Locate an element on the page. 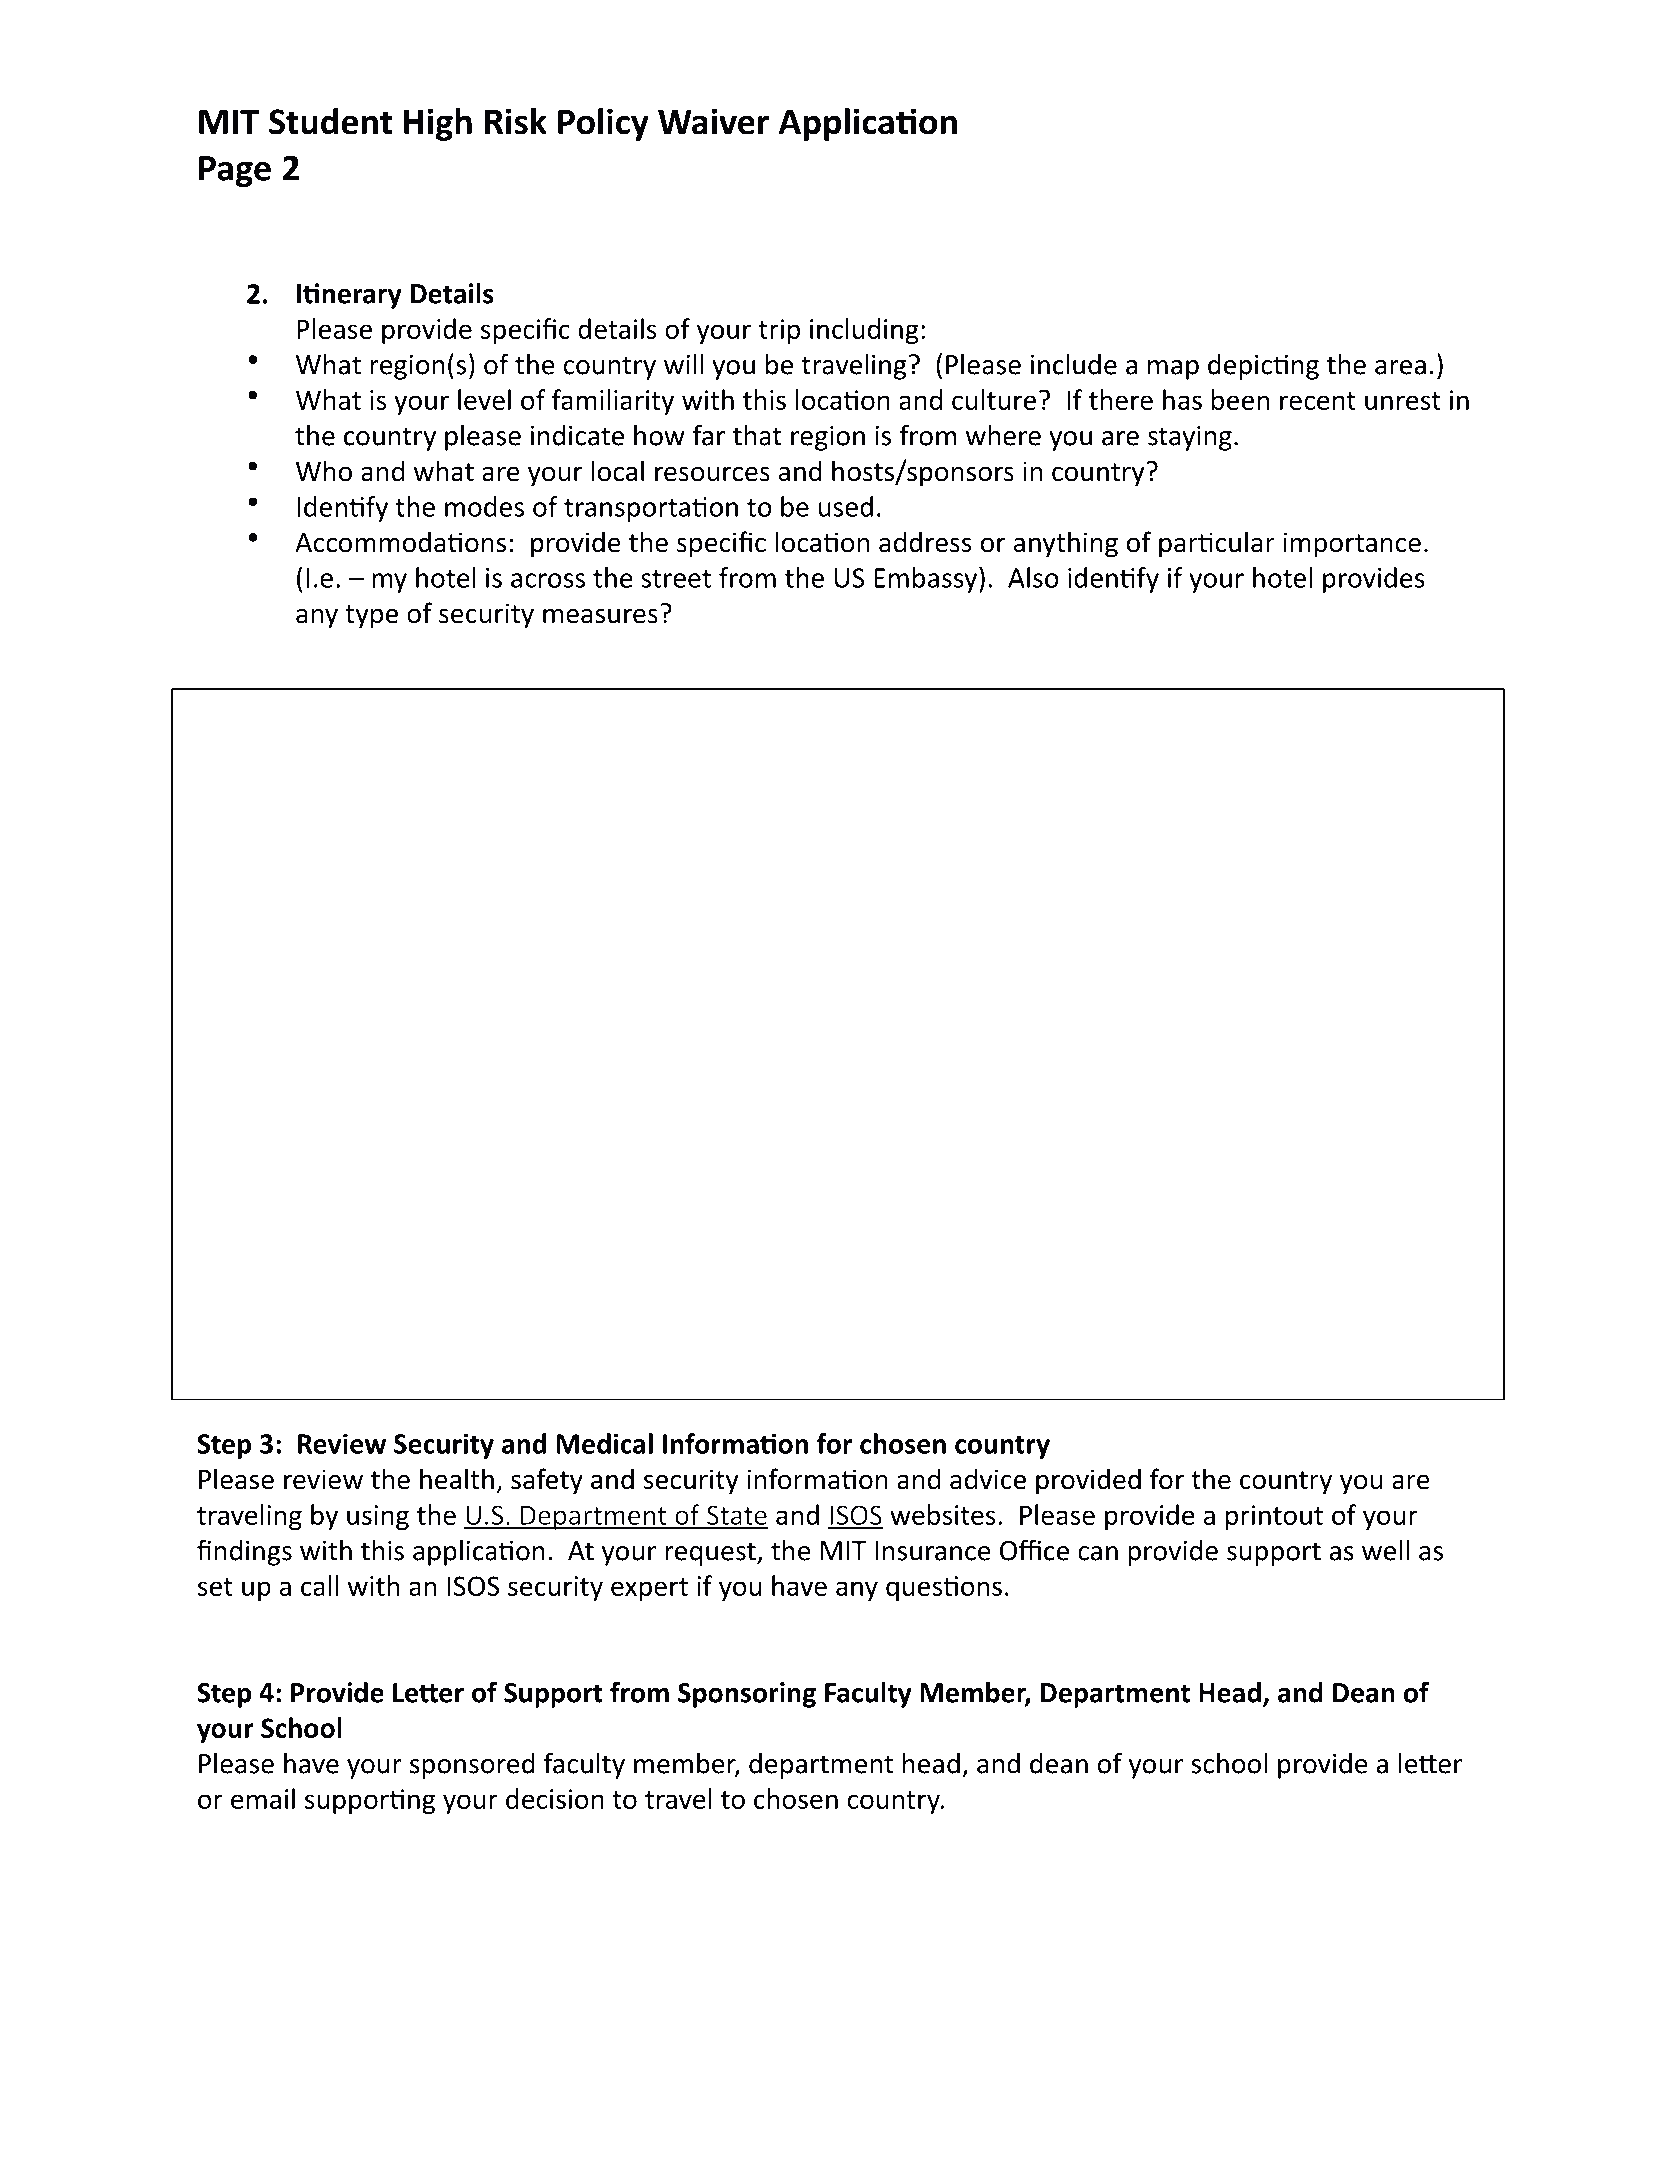 The image size is (1672, 2164). Student is located at coordinates (330, 121).
